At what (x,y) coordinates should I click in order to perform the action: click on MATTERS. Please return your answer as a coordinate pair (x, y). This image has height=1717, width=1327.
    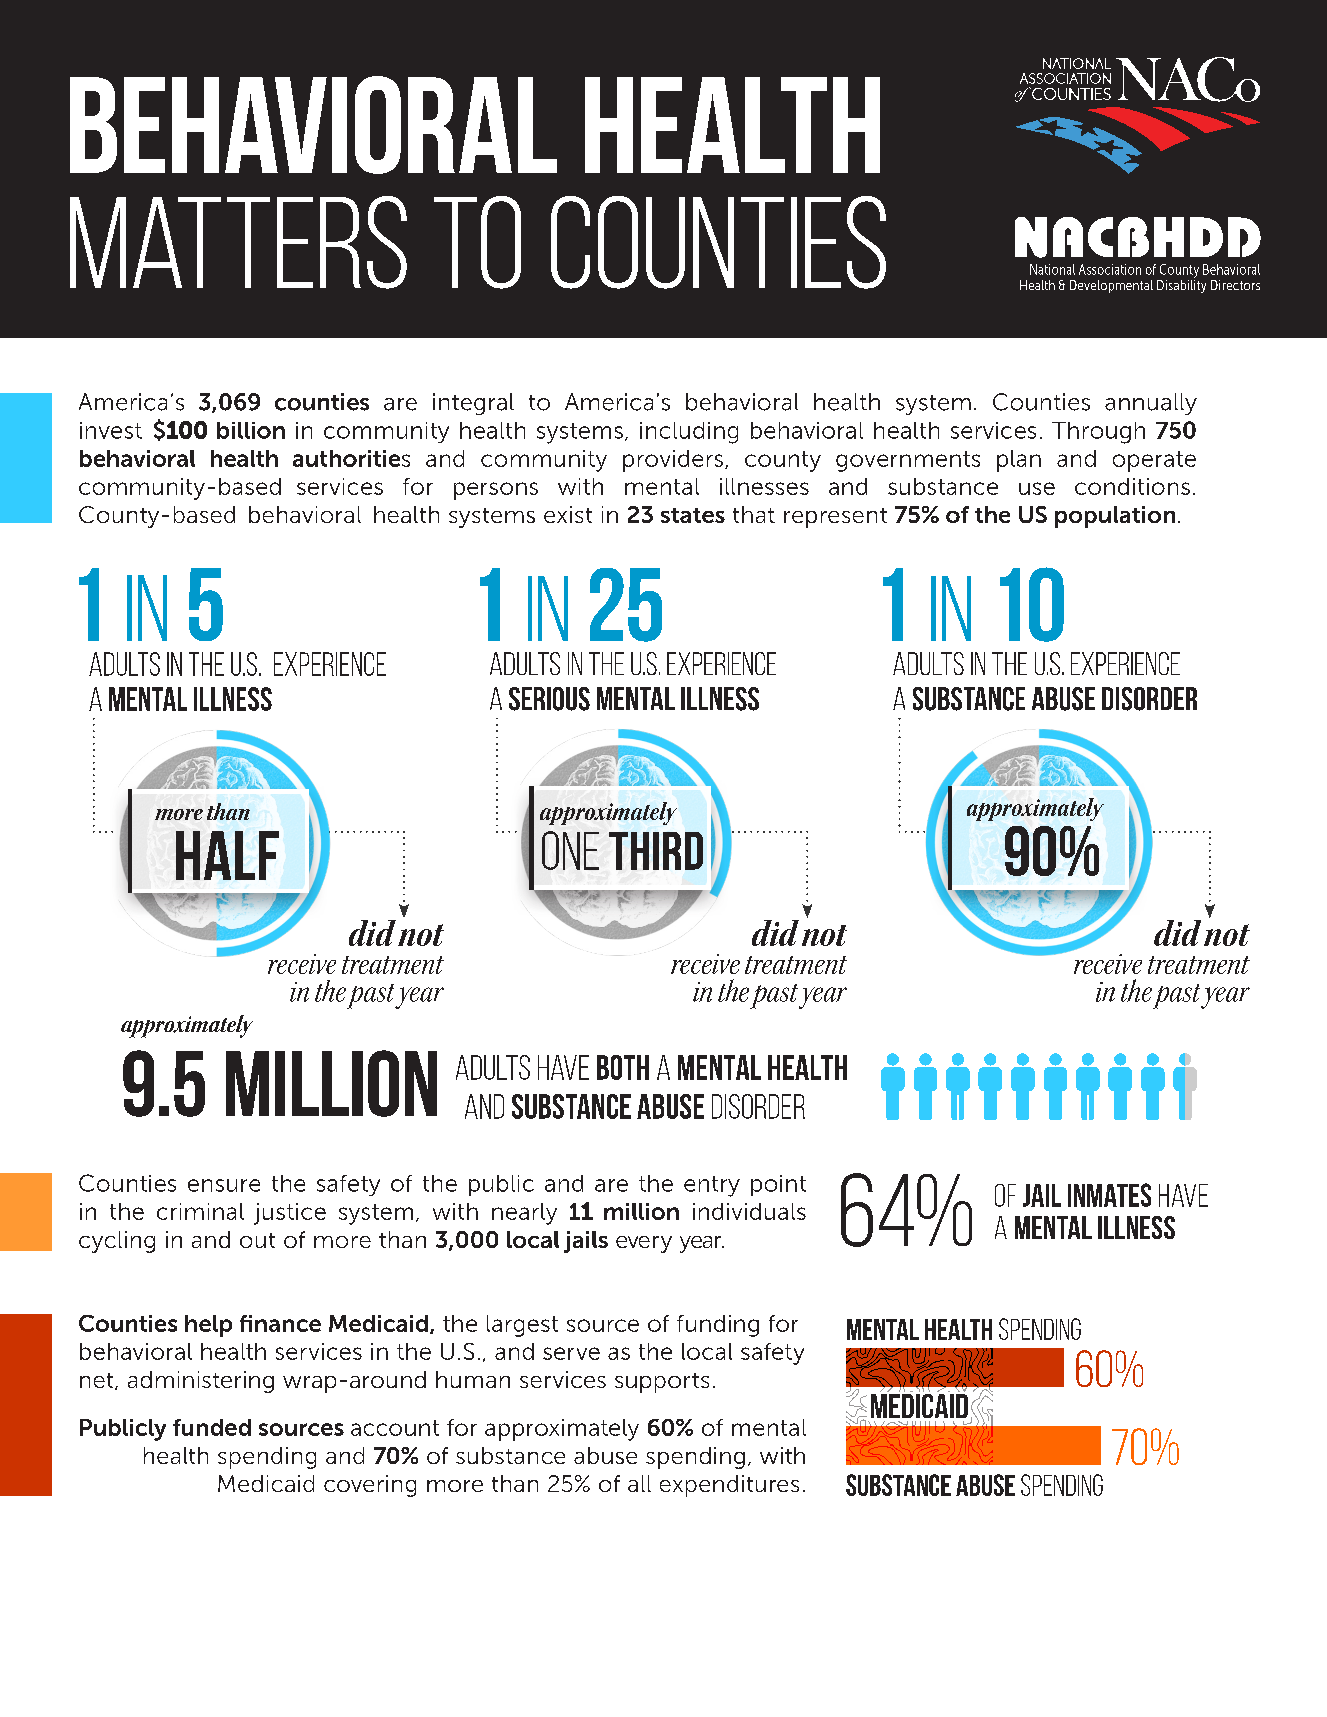
    Looking at the image, I should click on (238, 242).
